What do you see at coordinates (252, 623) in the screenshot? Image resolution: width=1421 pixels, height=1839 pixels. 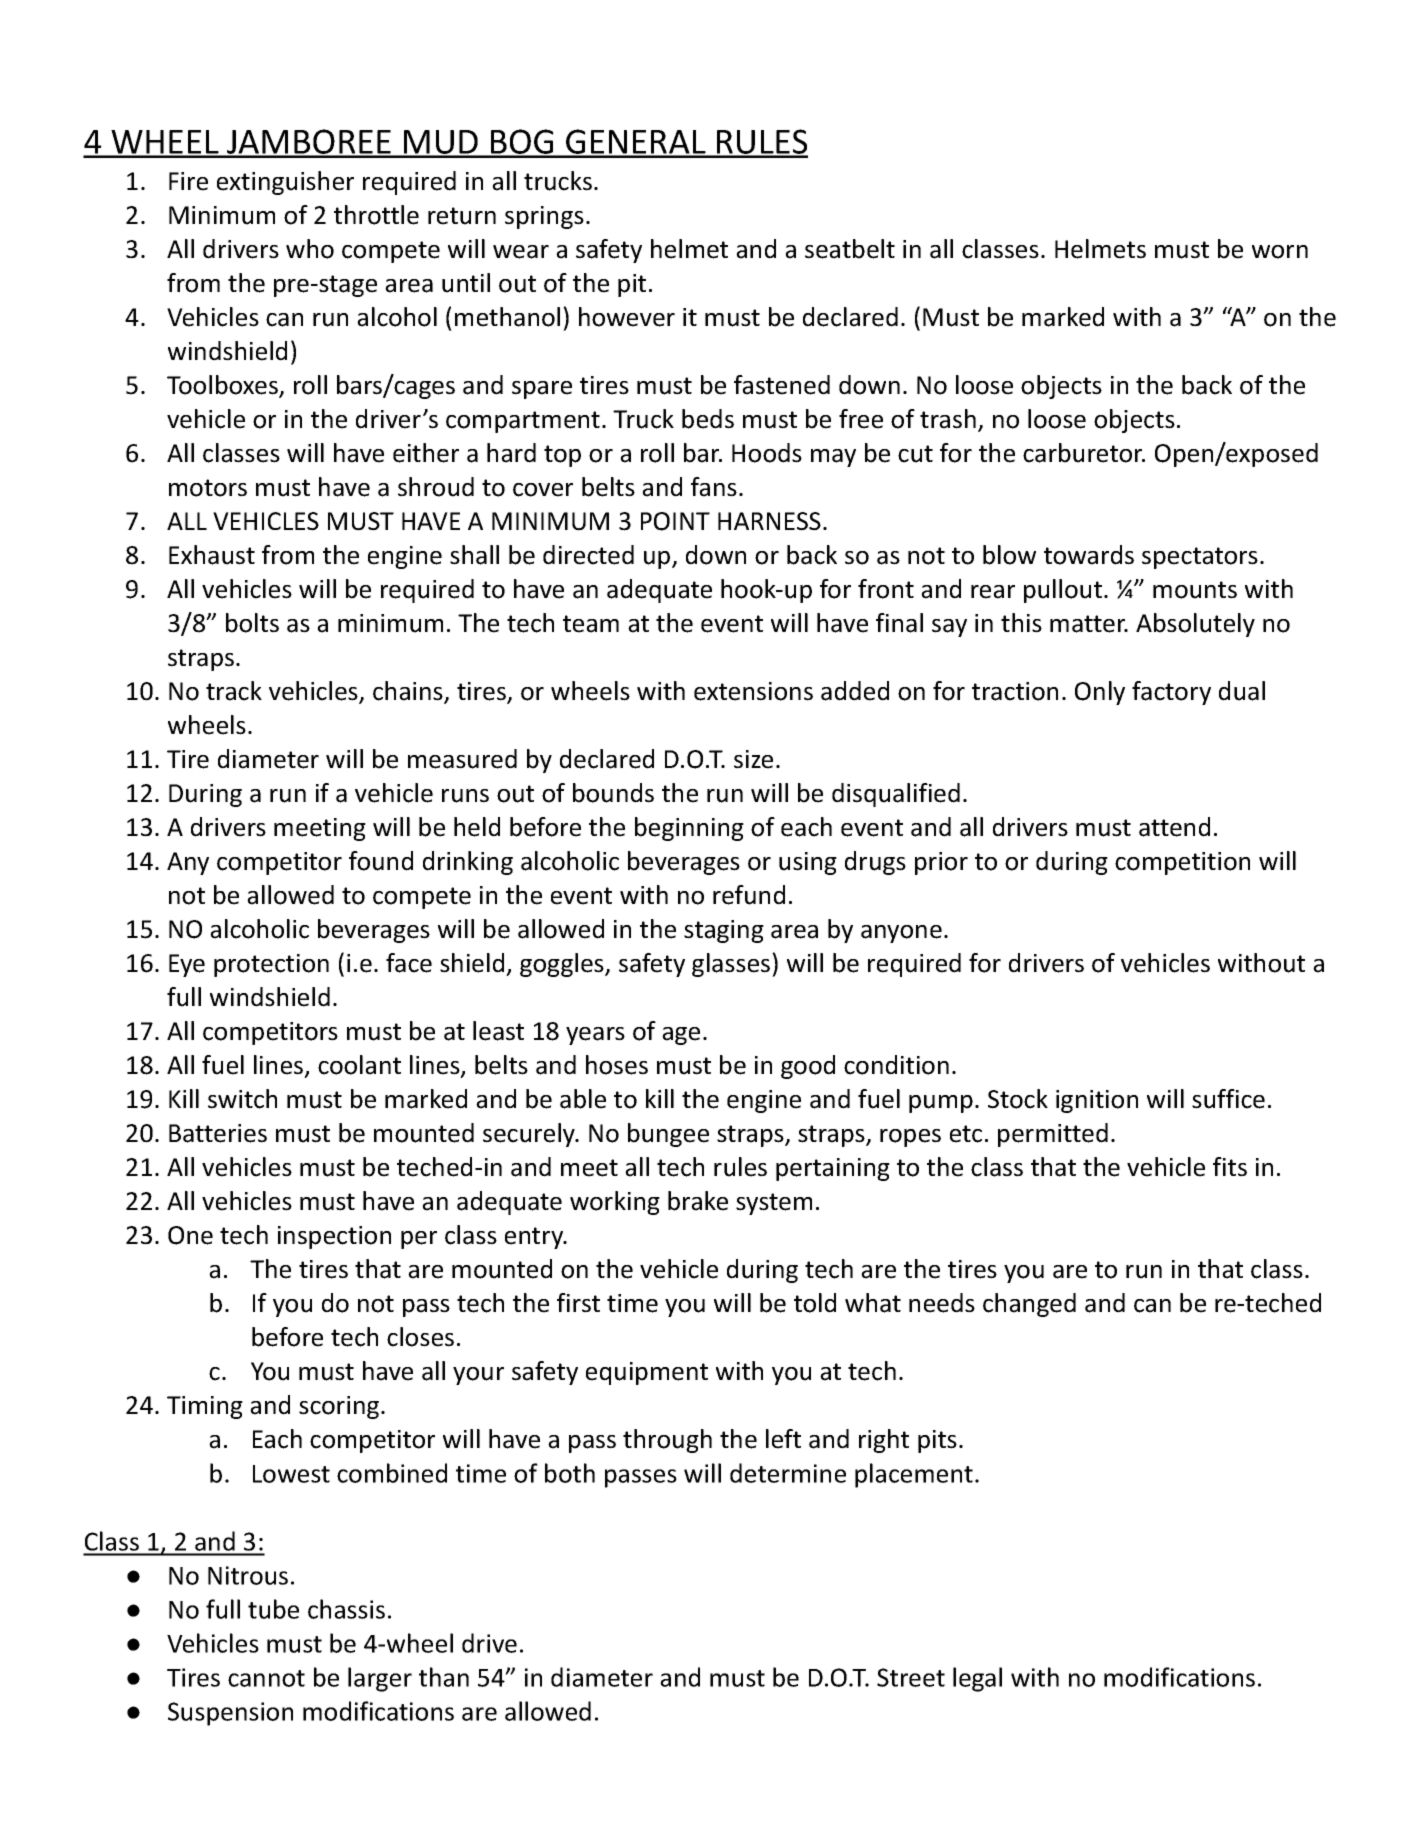 I see `bolts` at bounding box center [252, 623].
